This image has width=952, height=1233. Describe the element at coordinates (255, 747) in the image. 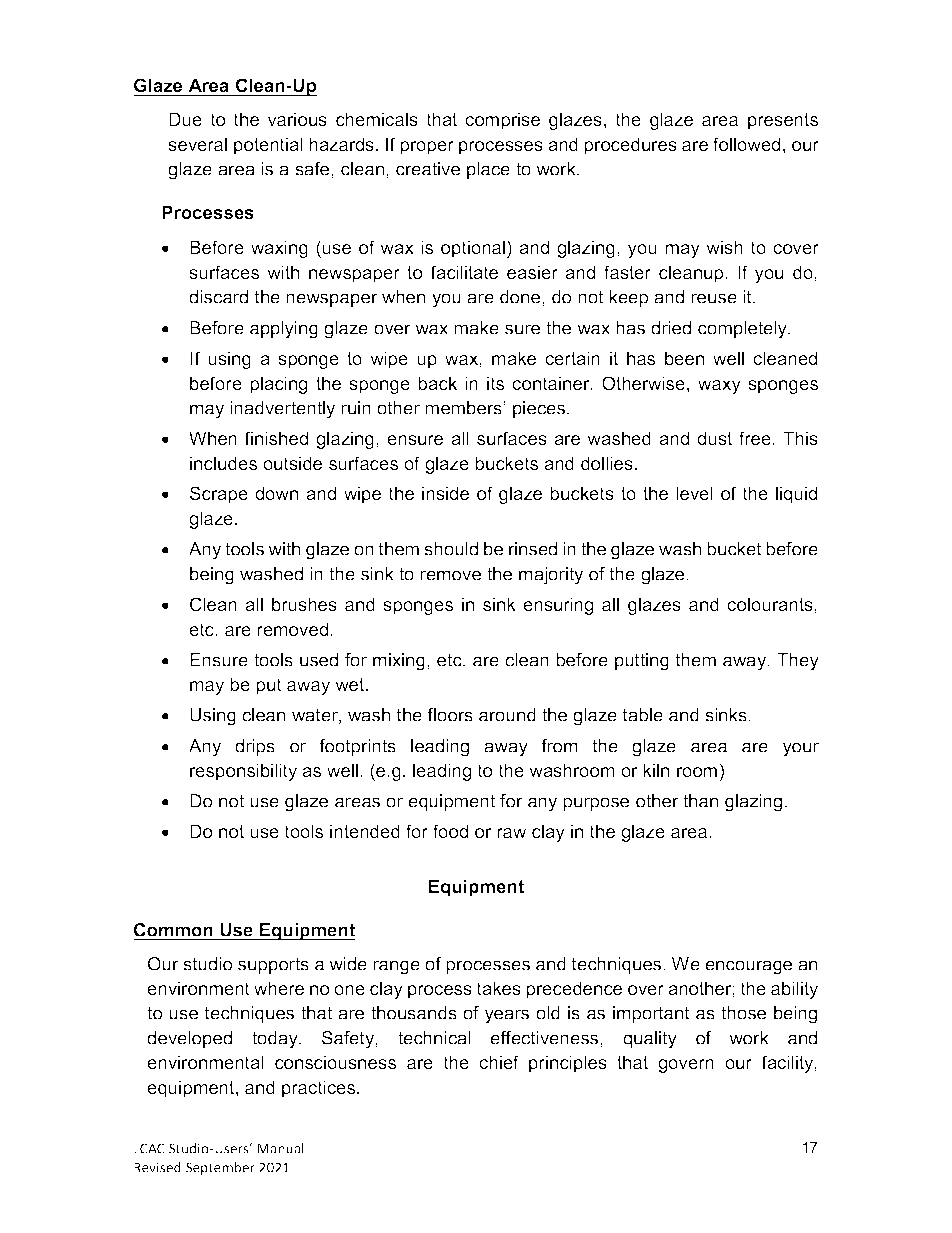

I see `drips` at that location.
